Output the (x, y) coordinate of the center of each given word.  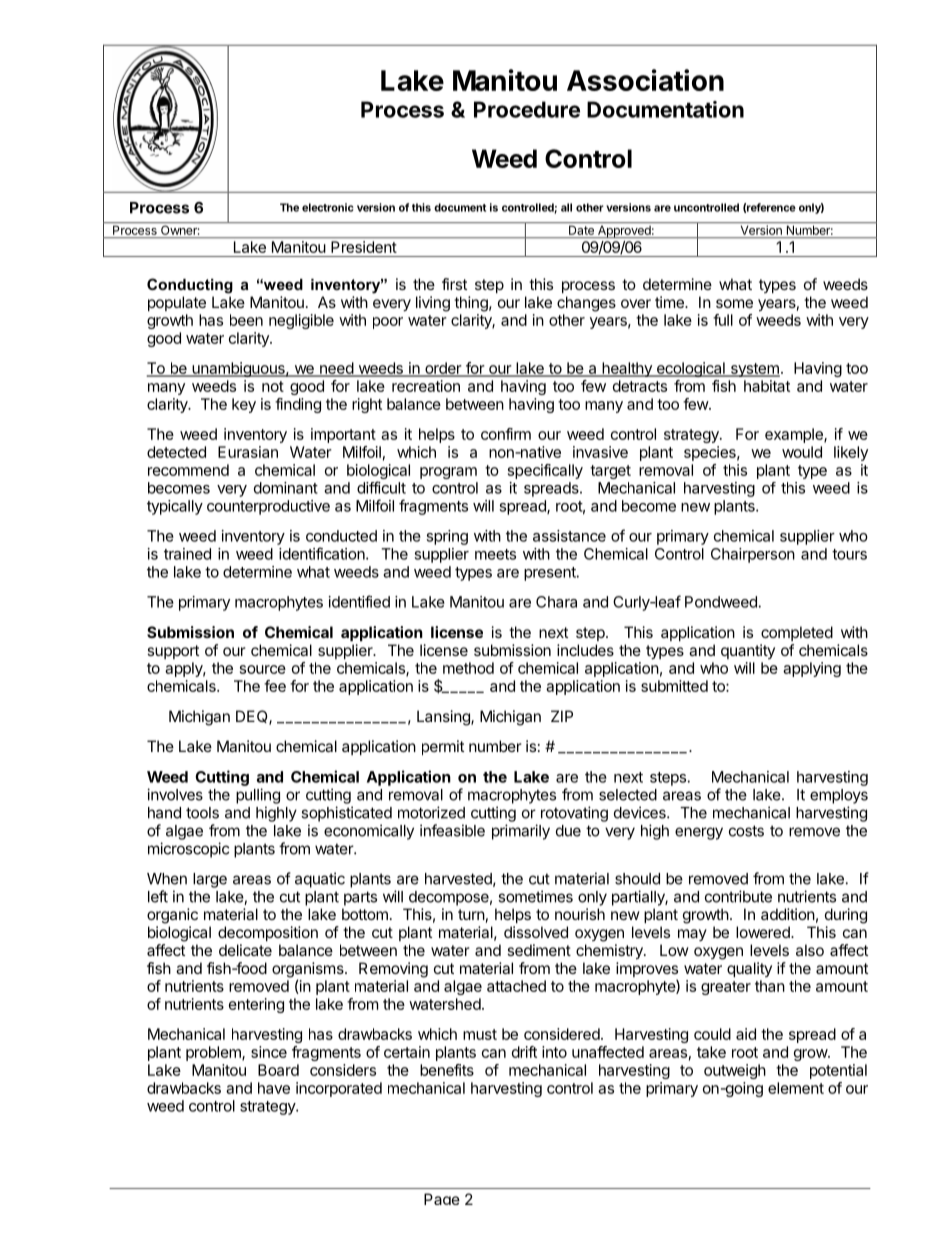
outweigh (735, 1071)
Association (645, 80)
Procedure (527, 109)
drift (524, 1052)
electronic (328, 207)
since (269, 1052)
